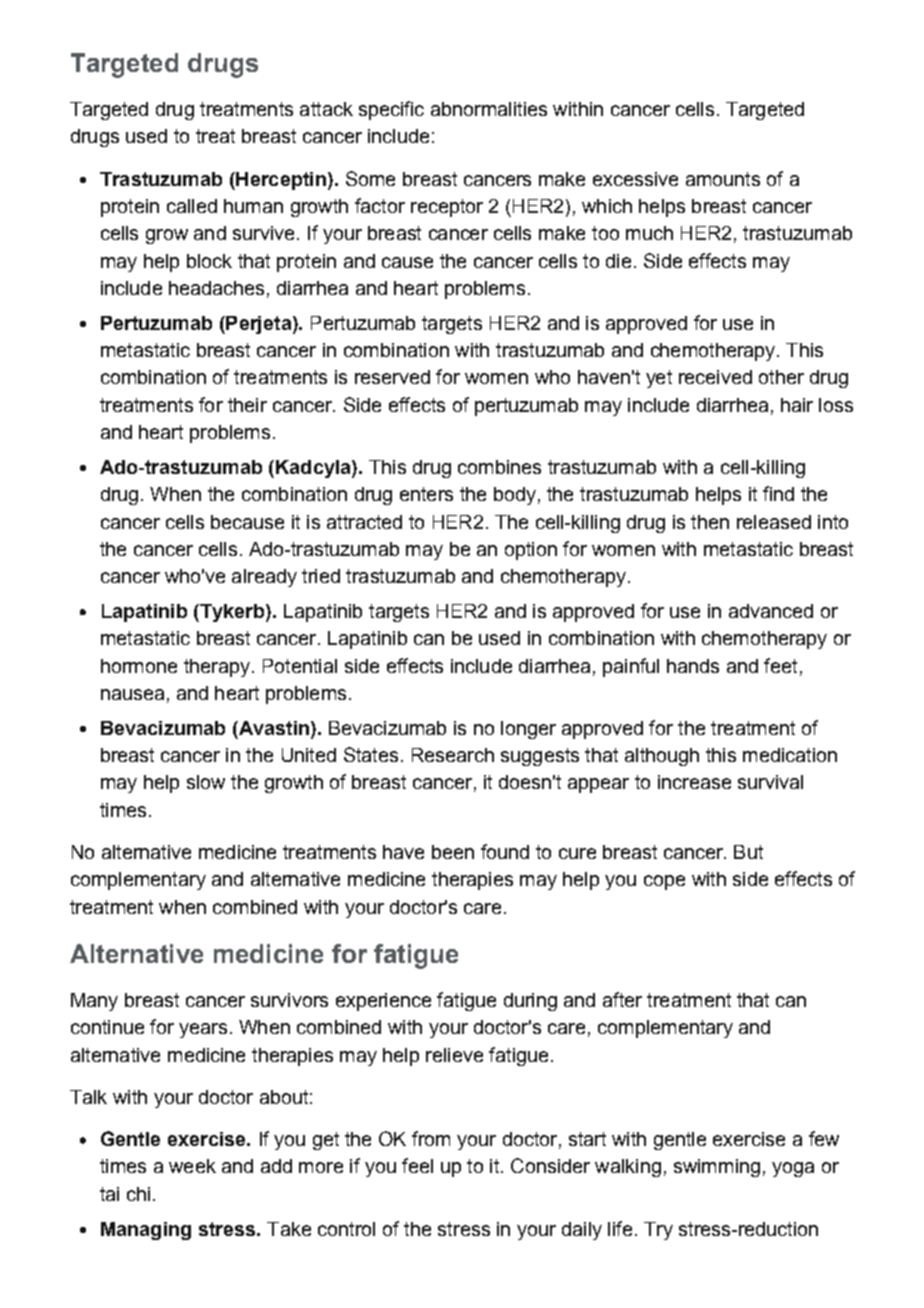  Describe the element at coordinates (717, 1168) in the image. I see `swimming` at that location.
